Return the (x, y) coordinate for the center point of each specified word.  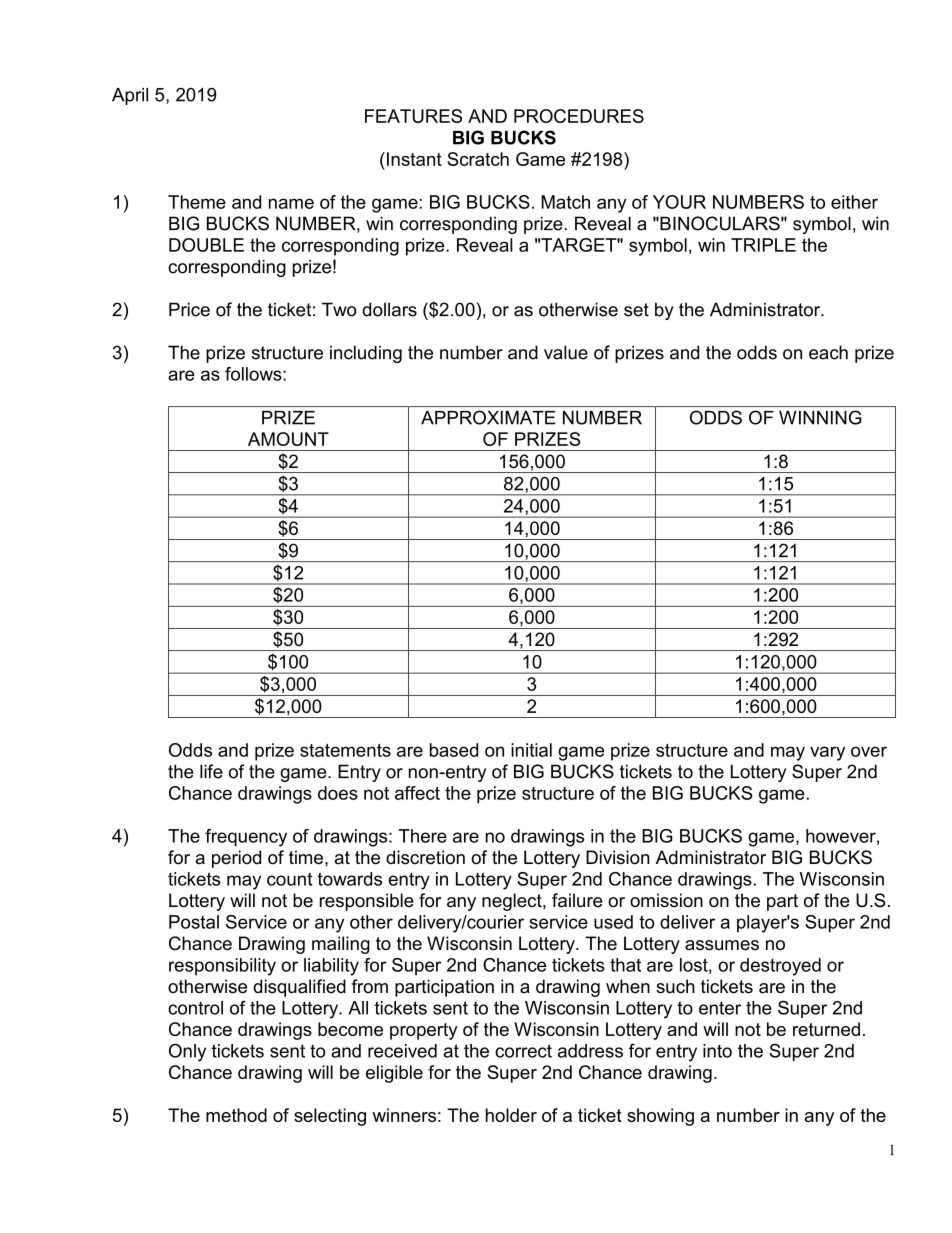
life (211, 771)
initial (531, 750)
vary (827, 753)
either (854, 202)
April (130, 96)
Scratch (478, 159)
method (236, 1115)
